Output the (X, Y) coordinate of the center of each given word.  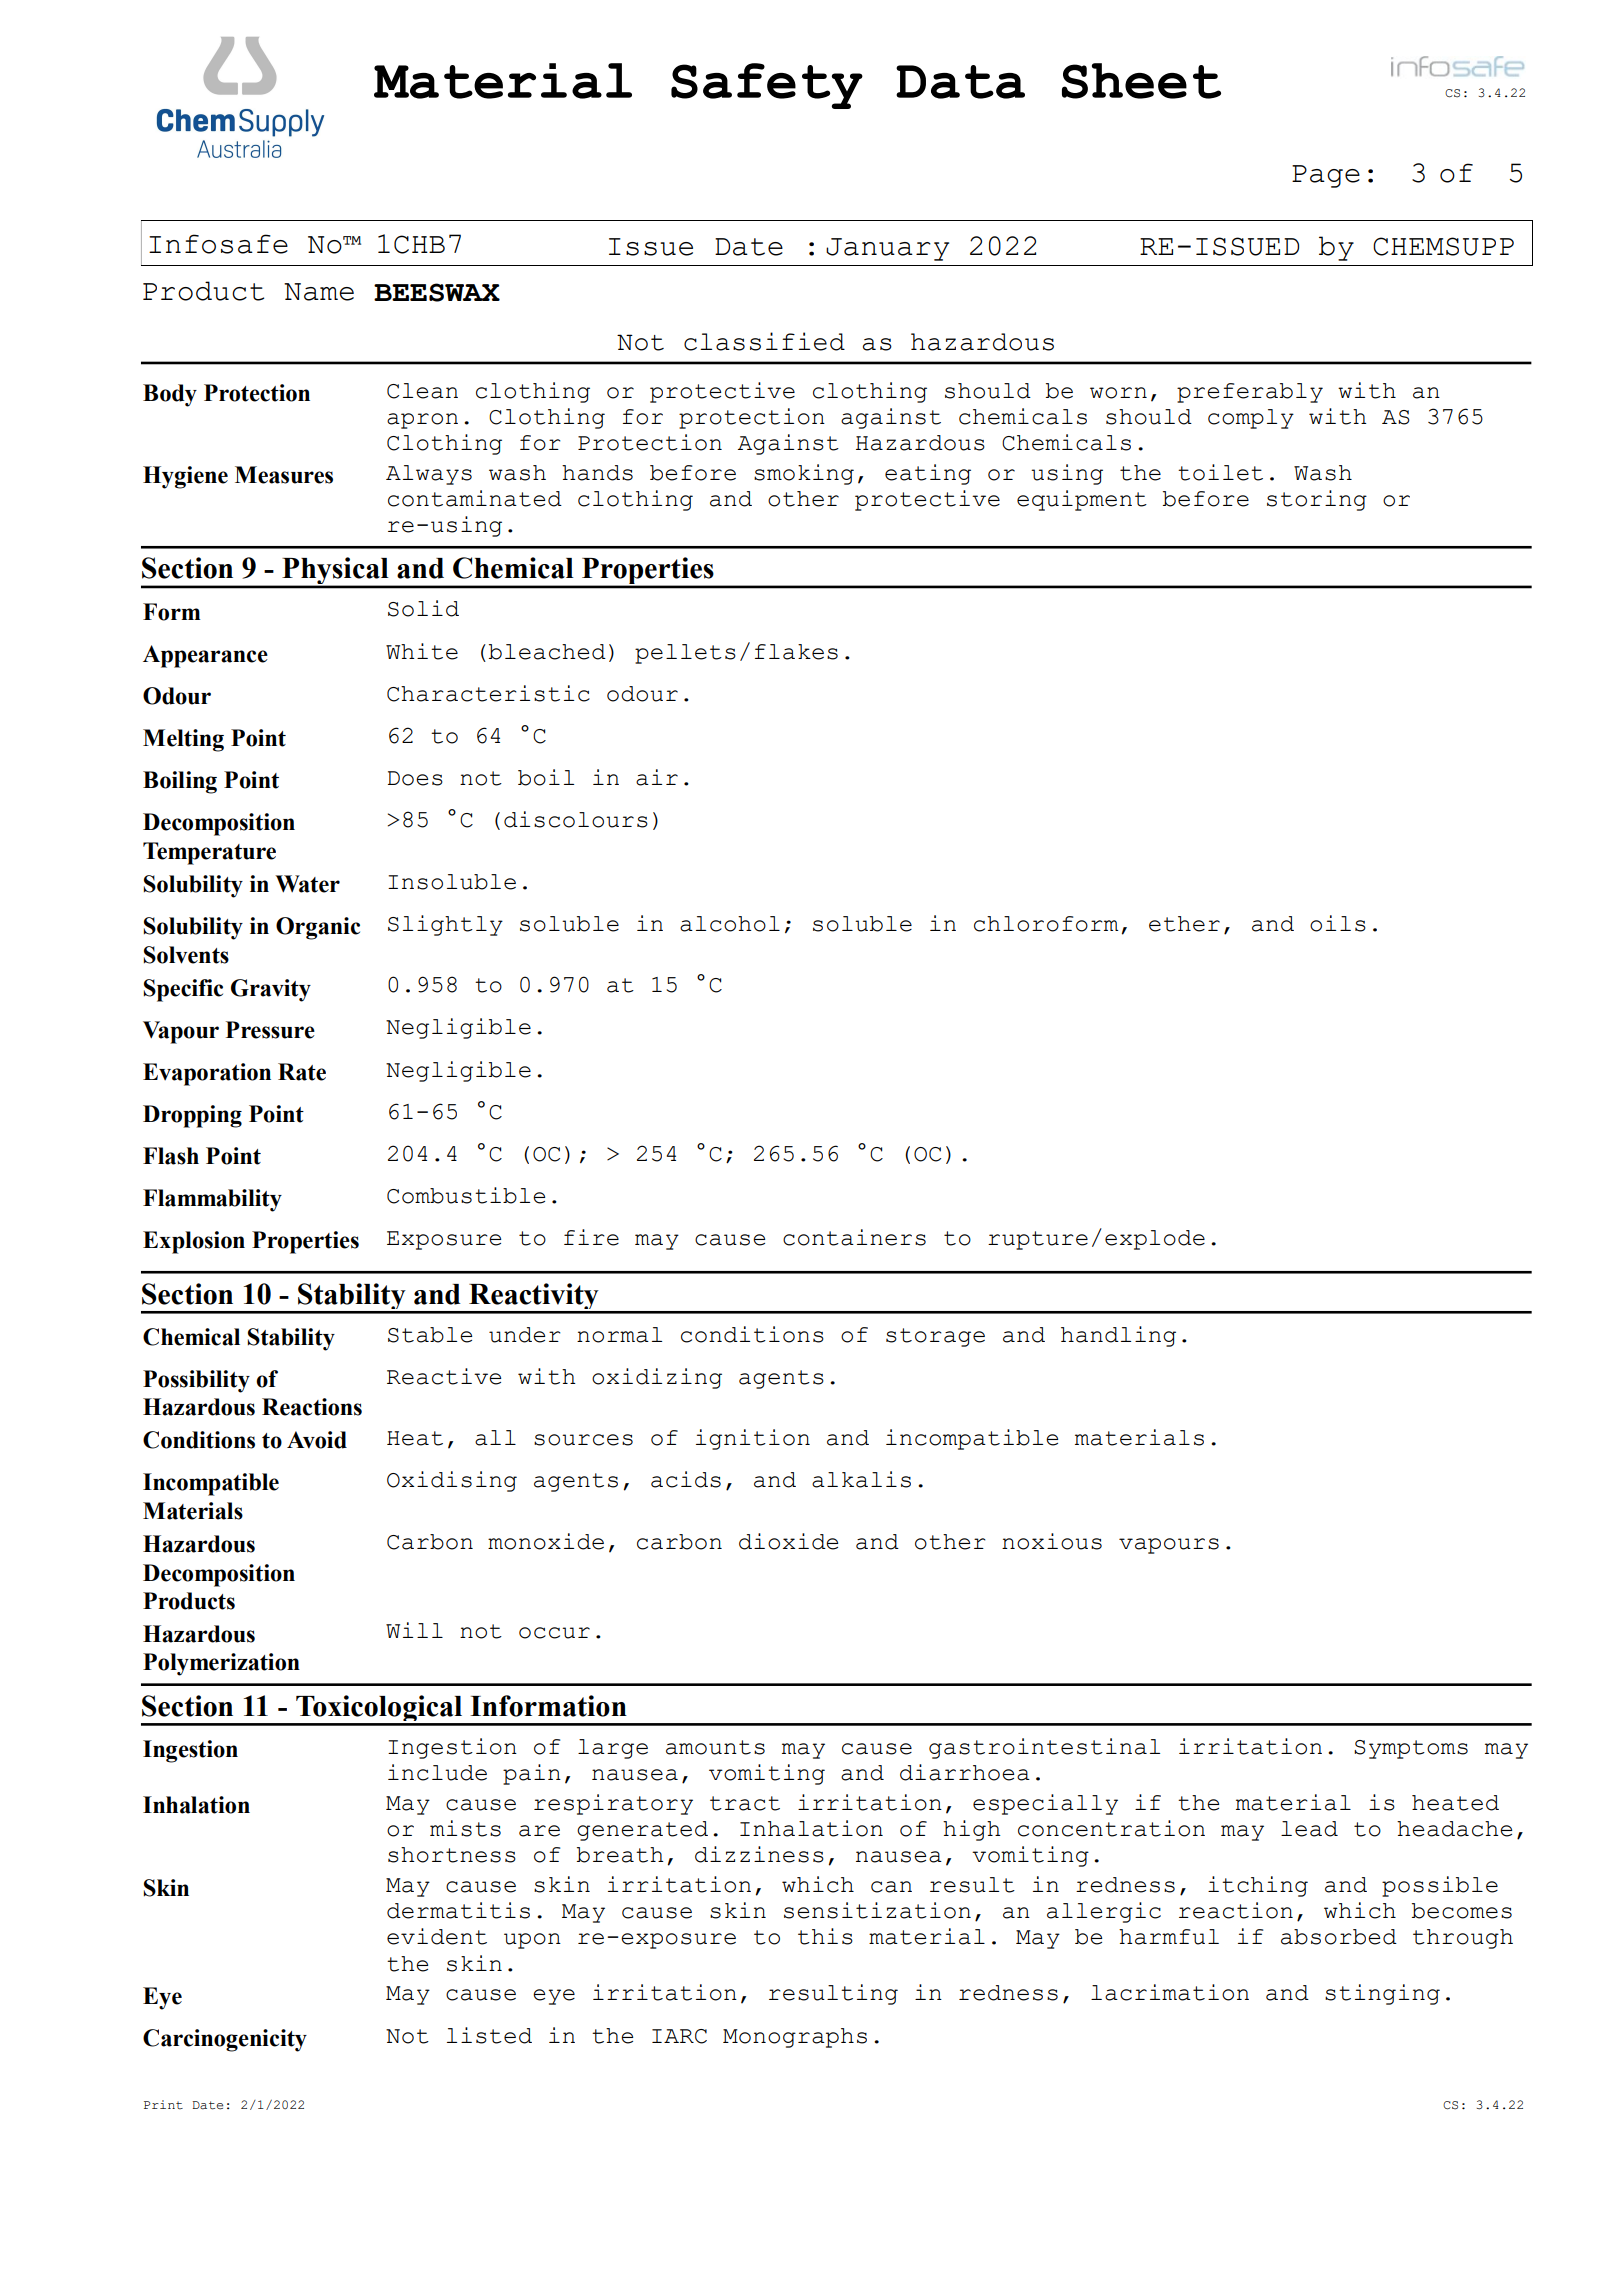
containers (854, 1237)
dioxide (788, 1541)
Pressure (270, 1030)
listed (489, 2035)
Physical (335, 572)
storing (1317, 500)
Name (319, 292)
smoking (804, 474)
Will (414, 1630)
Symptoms (1411, 1749)
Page (1326, 176)
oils (1338, 923)
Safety (767, 86)
